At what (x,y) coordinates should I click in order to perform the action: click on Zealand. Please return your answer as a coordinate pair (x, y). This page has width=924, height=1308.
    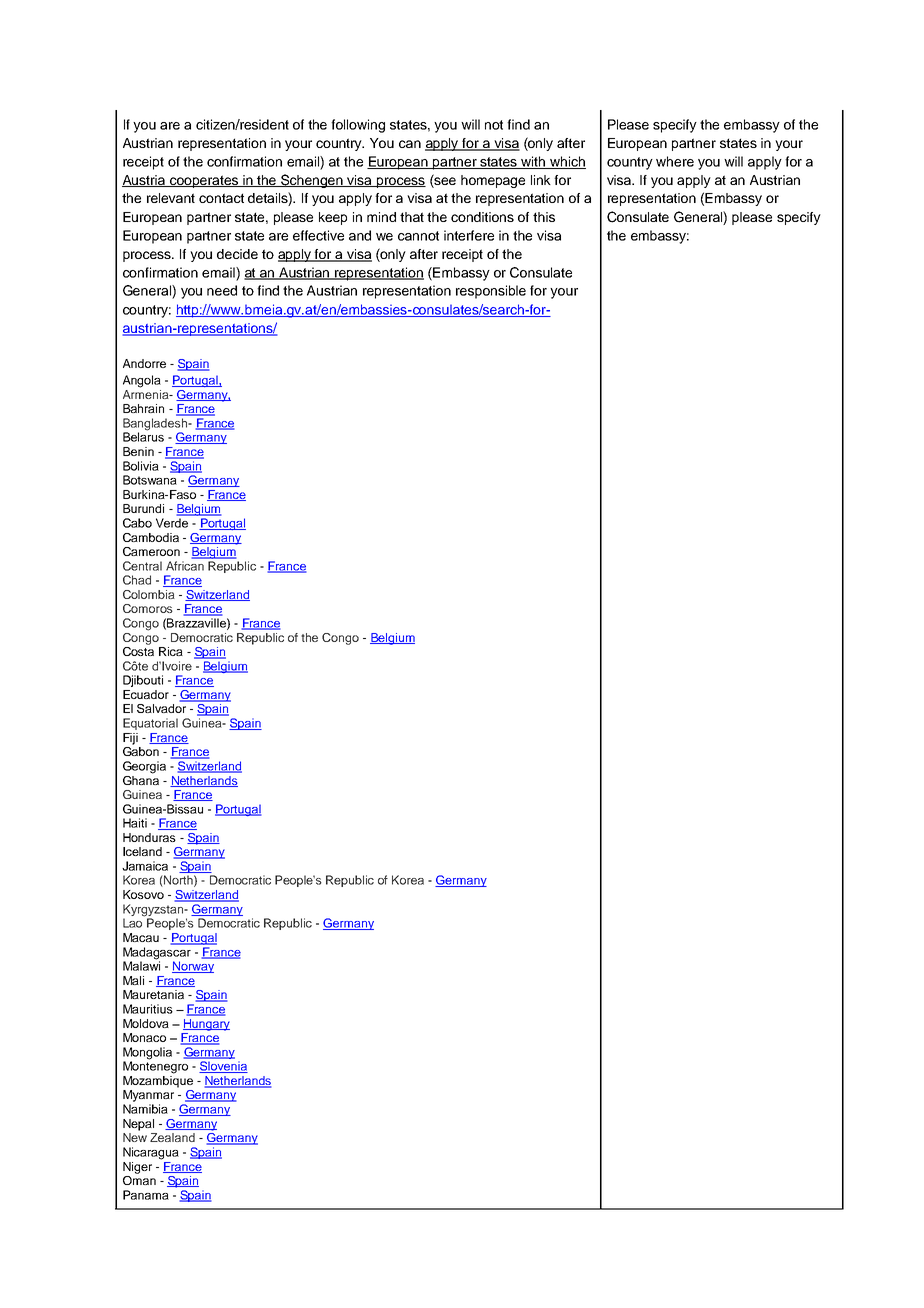
    Looking at the image, I should click on (172, 1137).
